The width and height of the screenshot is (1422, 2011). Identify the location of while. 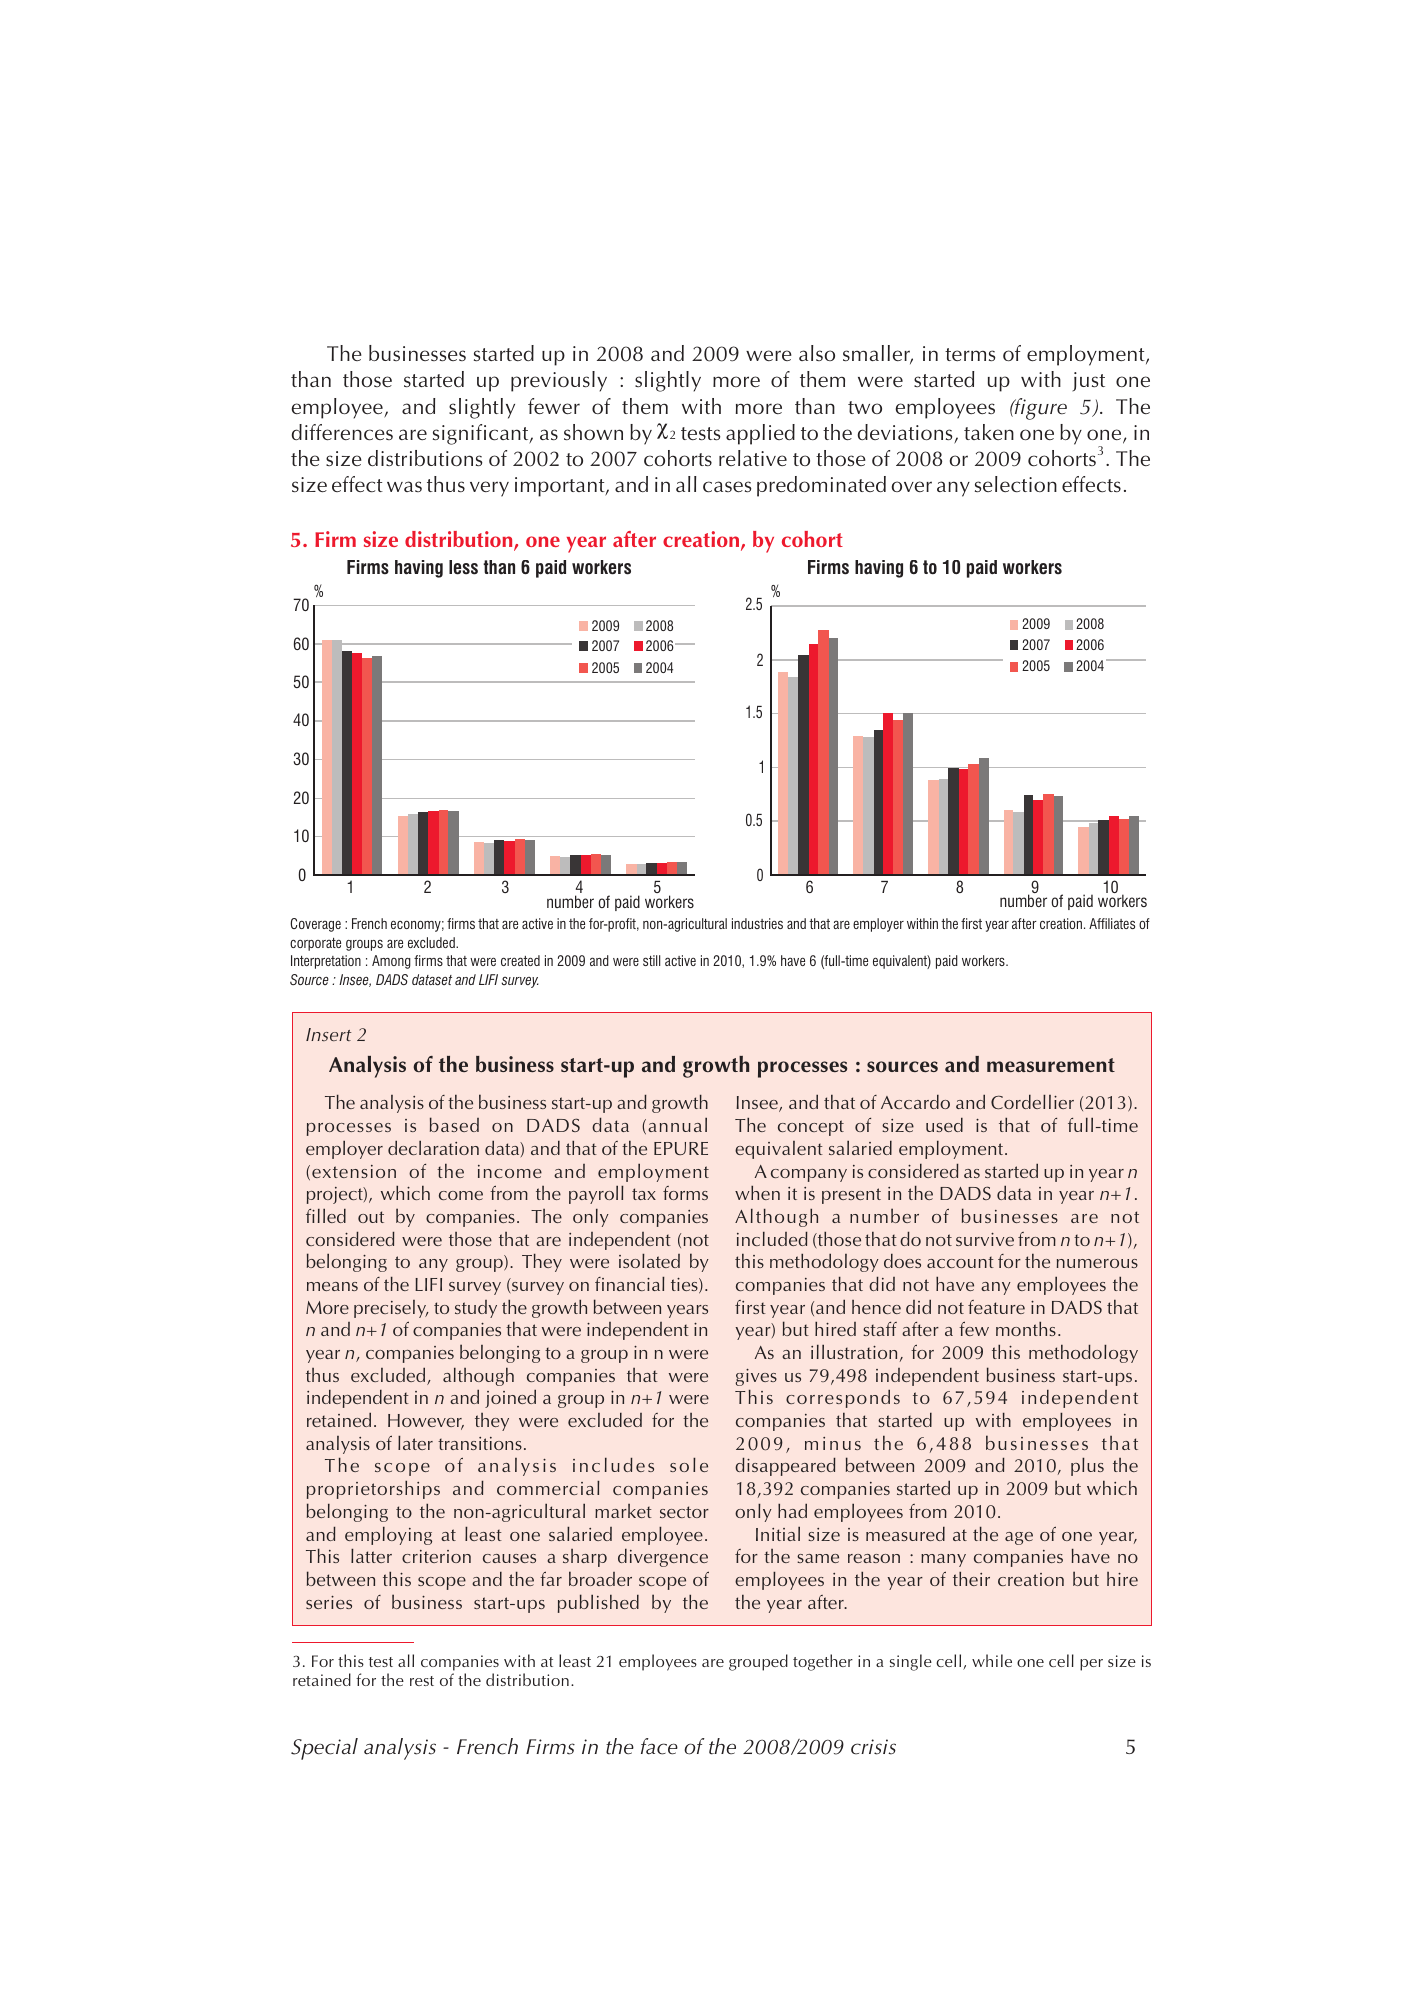
(992, 1660).
